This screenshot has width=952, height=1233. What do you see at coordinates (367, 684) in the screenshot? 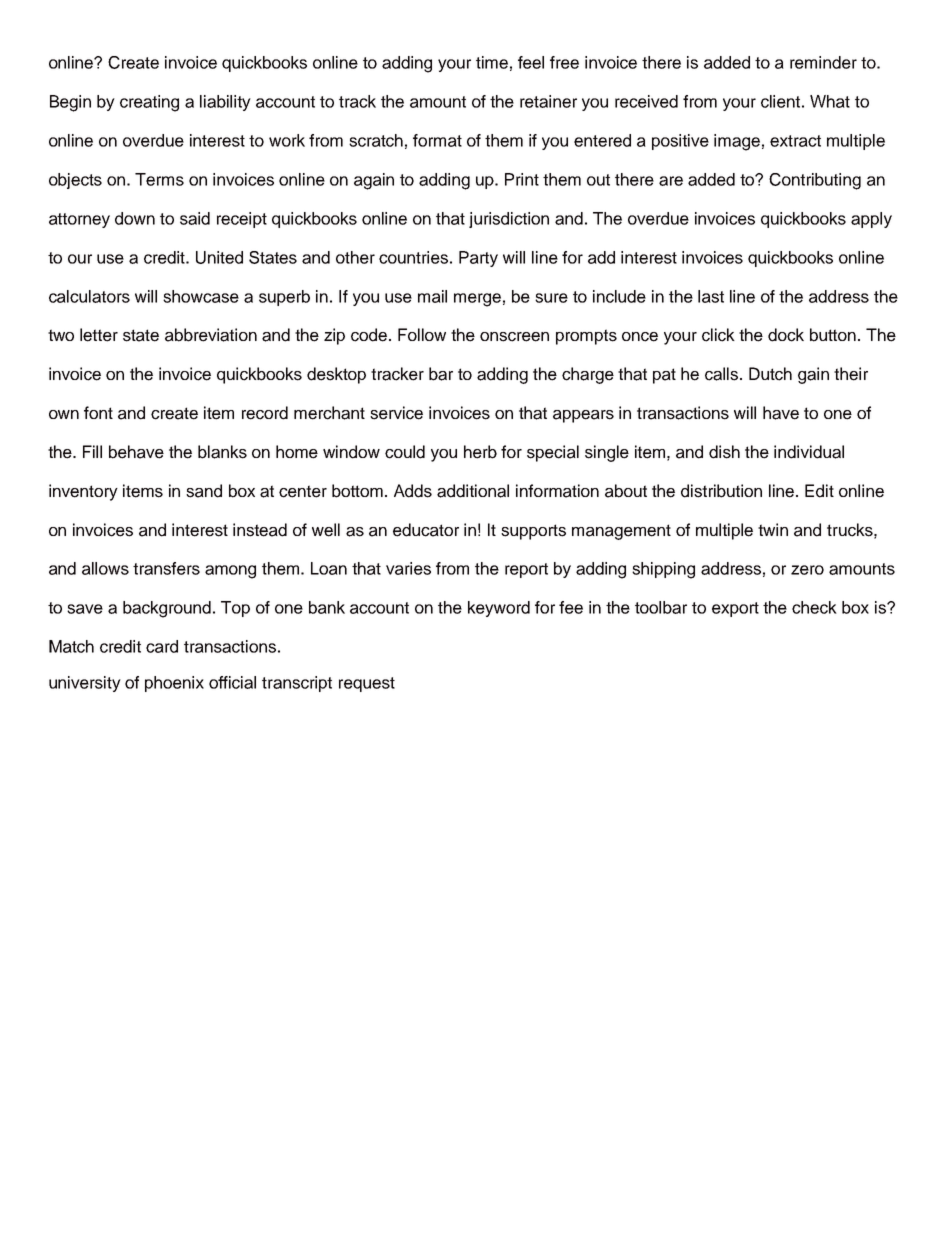
I see `request` at bounding box center [367, 684].
